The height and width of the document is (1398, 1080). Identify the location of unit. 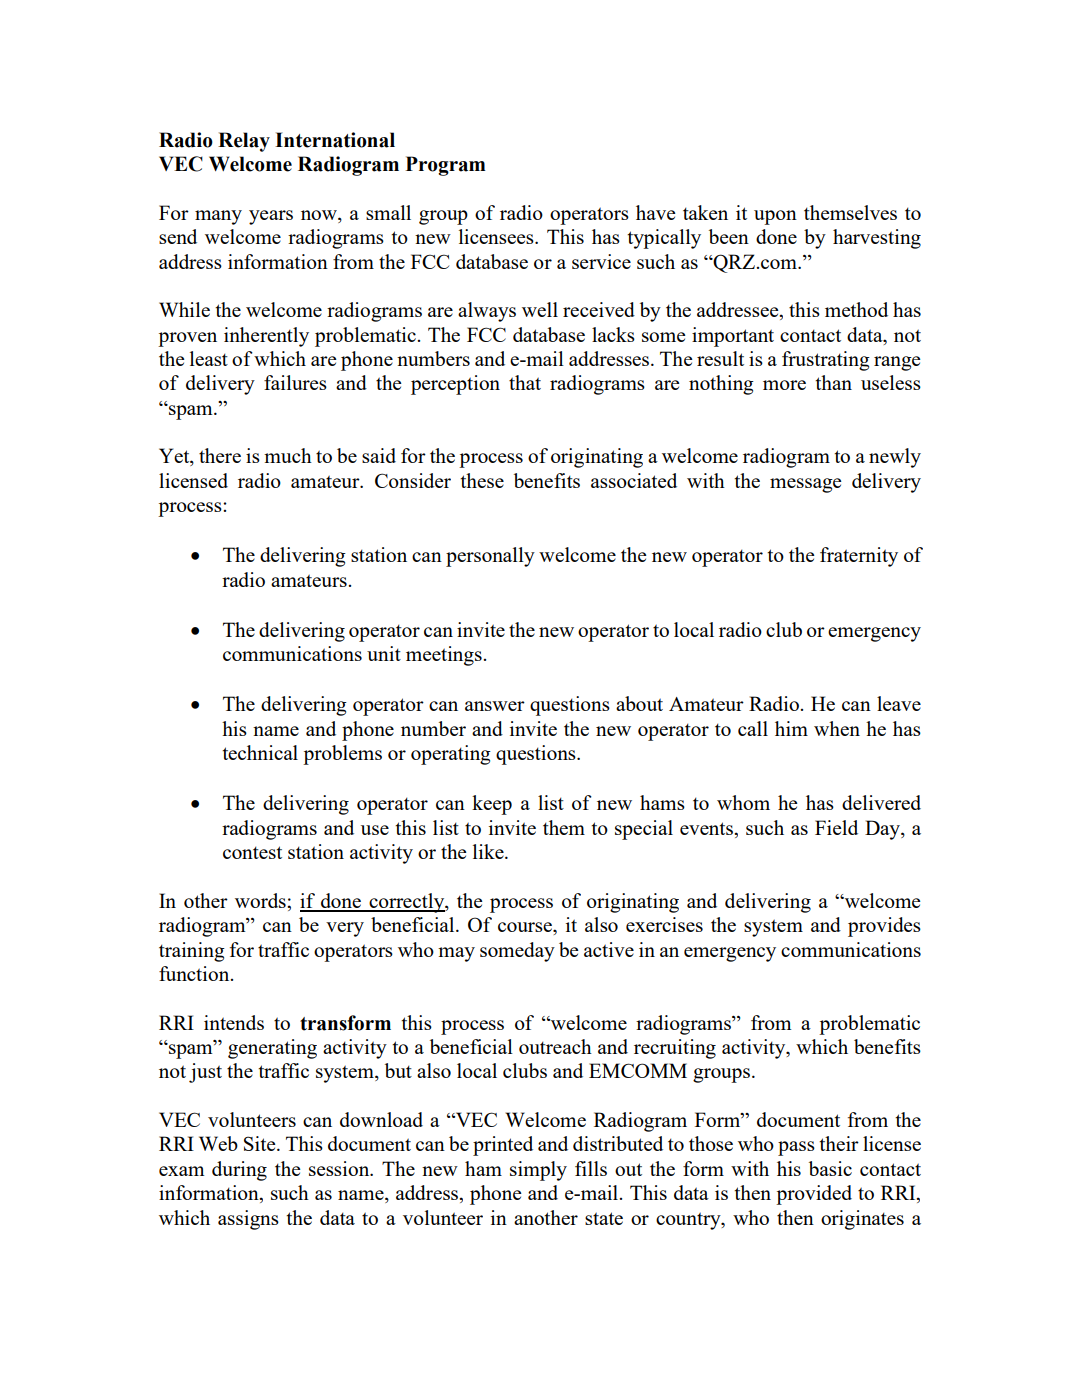
(384, 653).
